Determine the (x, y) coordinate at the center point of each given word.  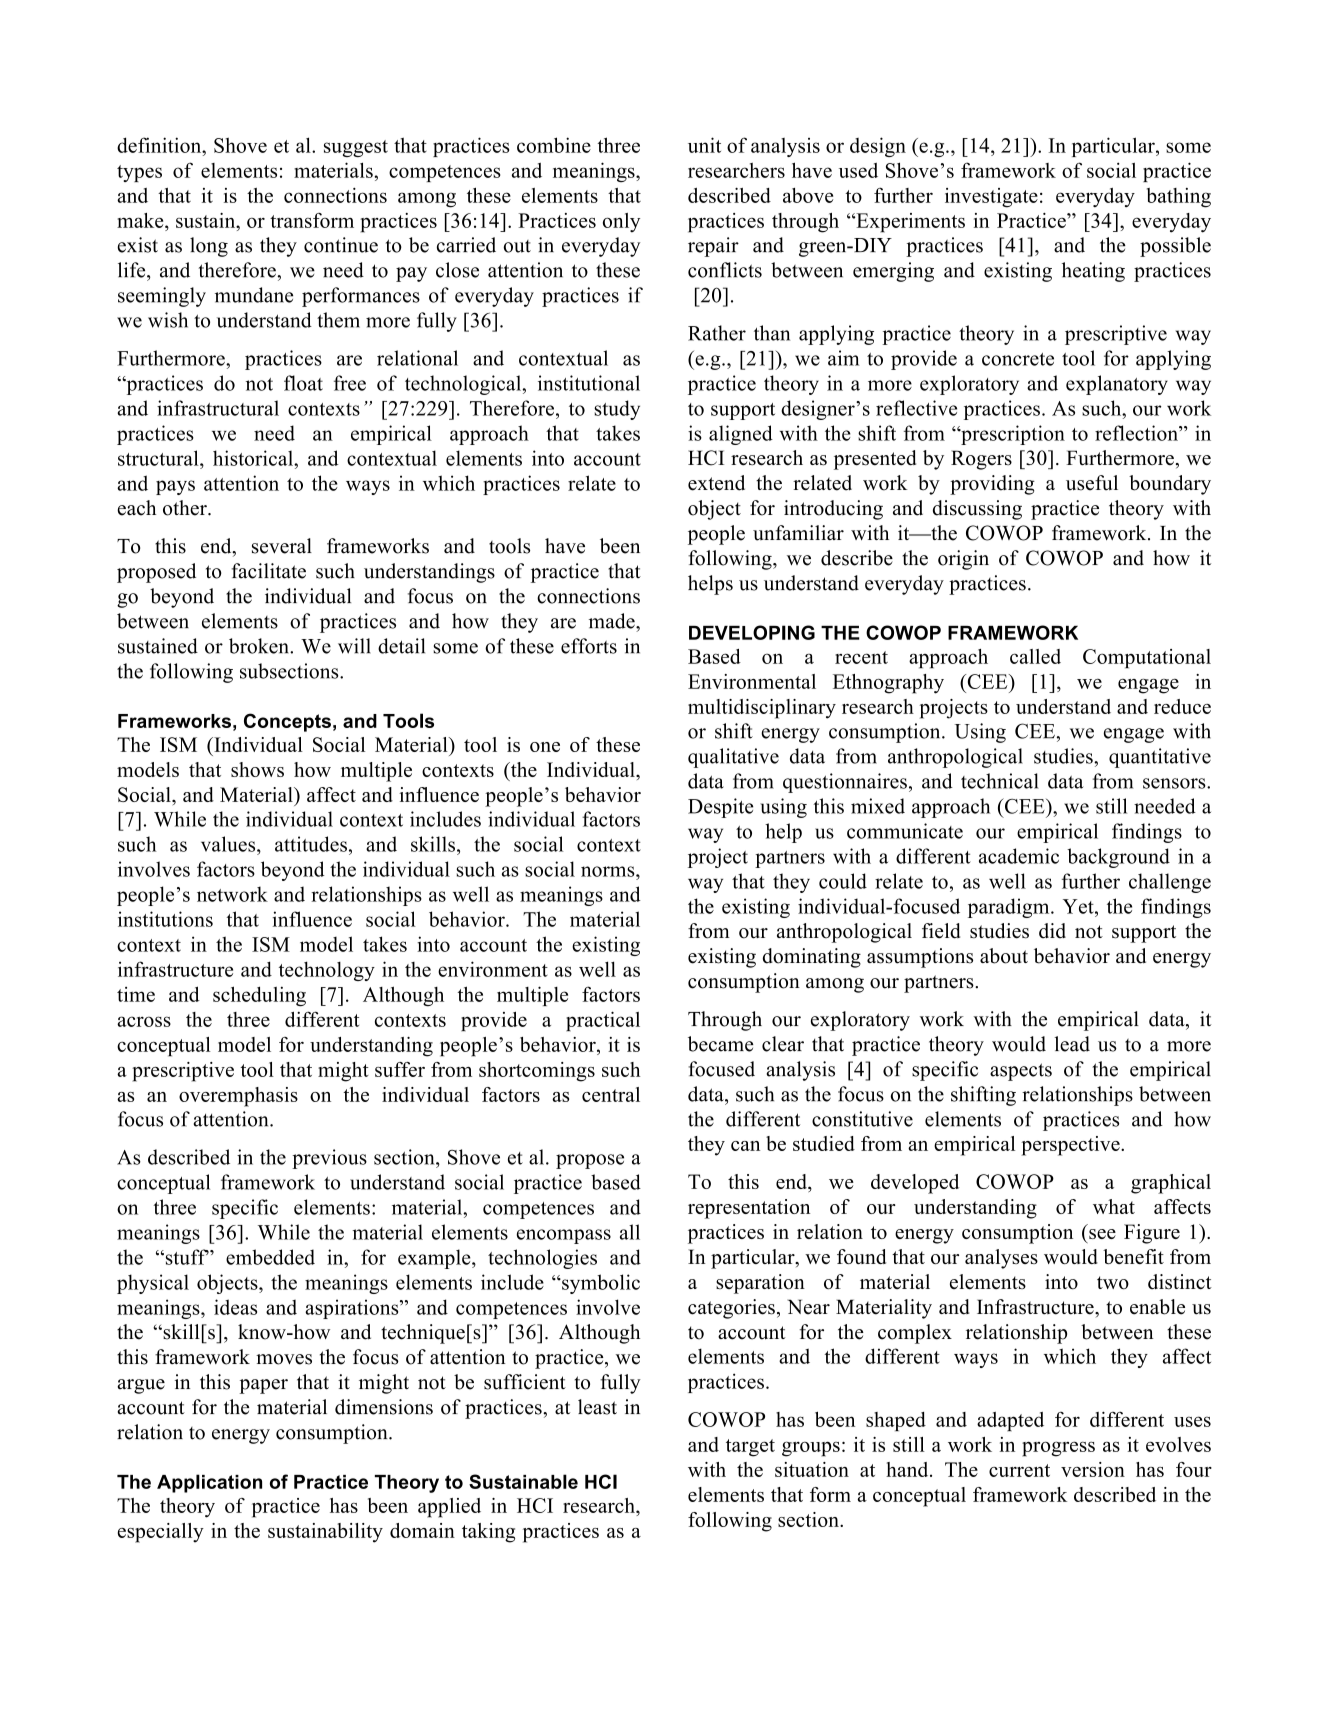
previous (329, 1159)
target (750, 1448)
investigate (991, 198)
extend (716, 483)
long (209, 247)
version (1093, 1469)
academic (1019, 856)
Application (209, 1483)
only (621, 222)
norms (609, 871)
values (229, 844)
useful (1092, 483)
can (745, 1146)
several (282, 546)
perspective (1071, 1146)
